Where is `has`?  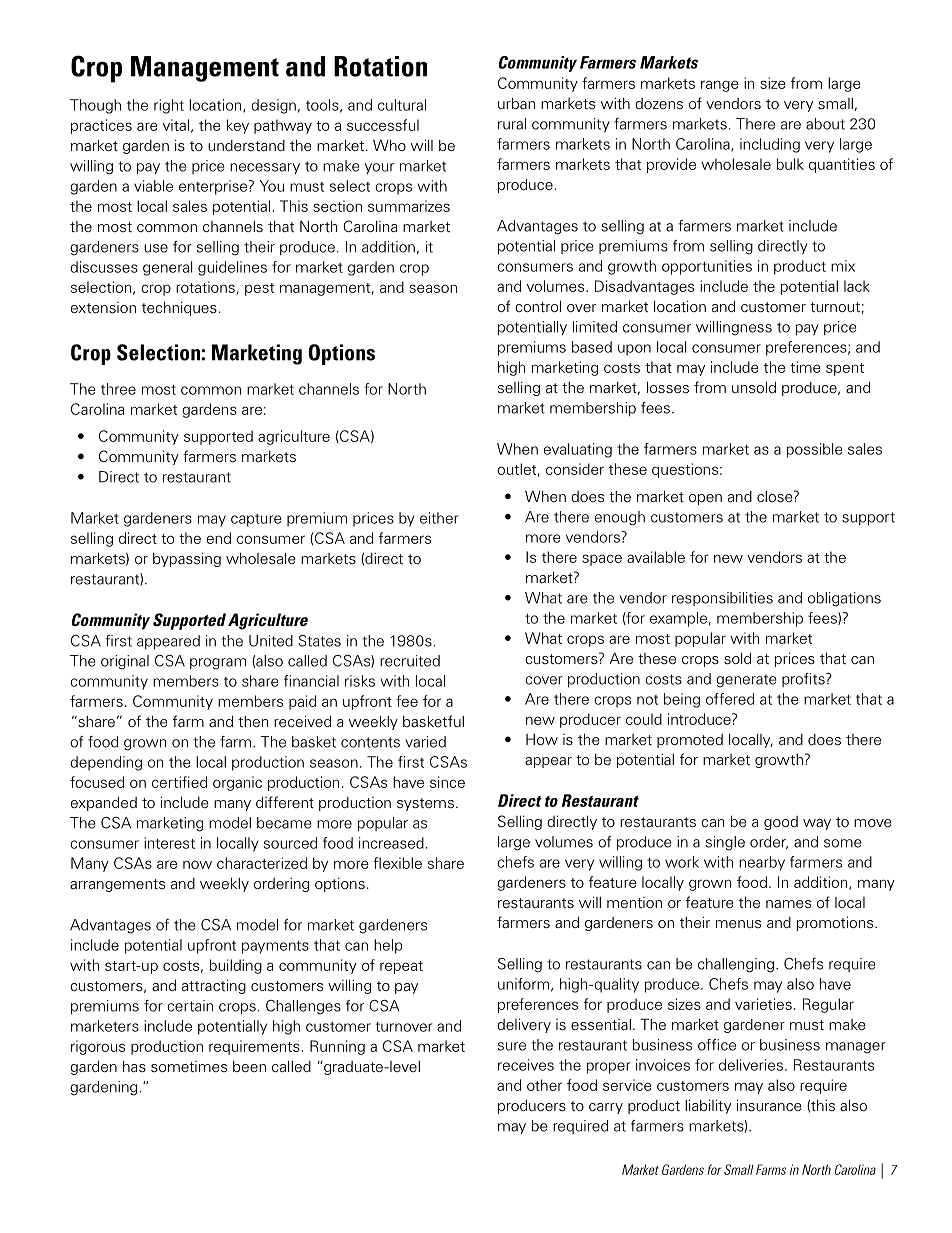 has is located at coordinates (134, 1066).
